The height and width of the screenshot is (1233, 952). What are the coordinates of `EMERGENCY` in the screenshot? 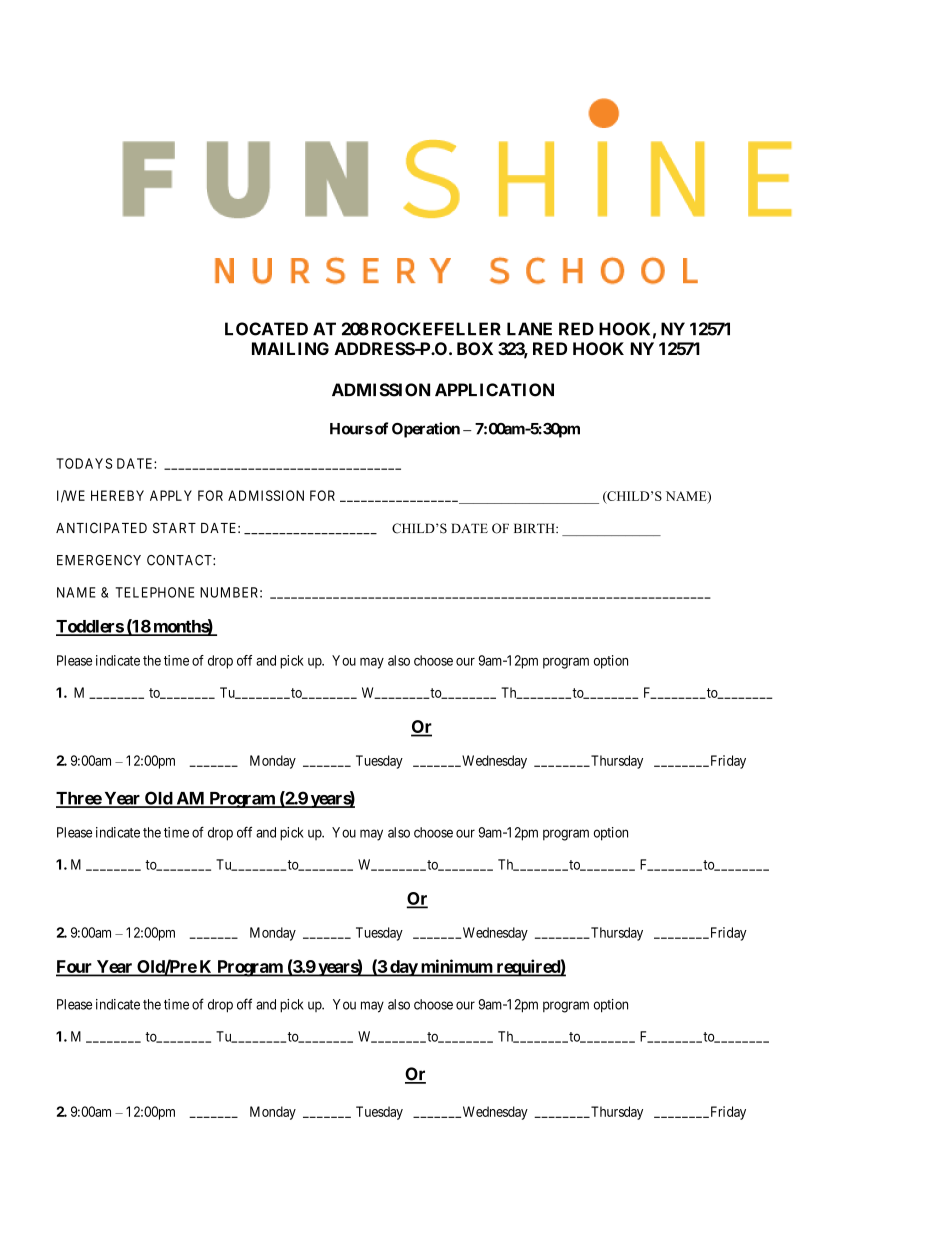 It's located at (99, 560).
